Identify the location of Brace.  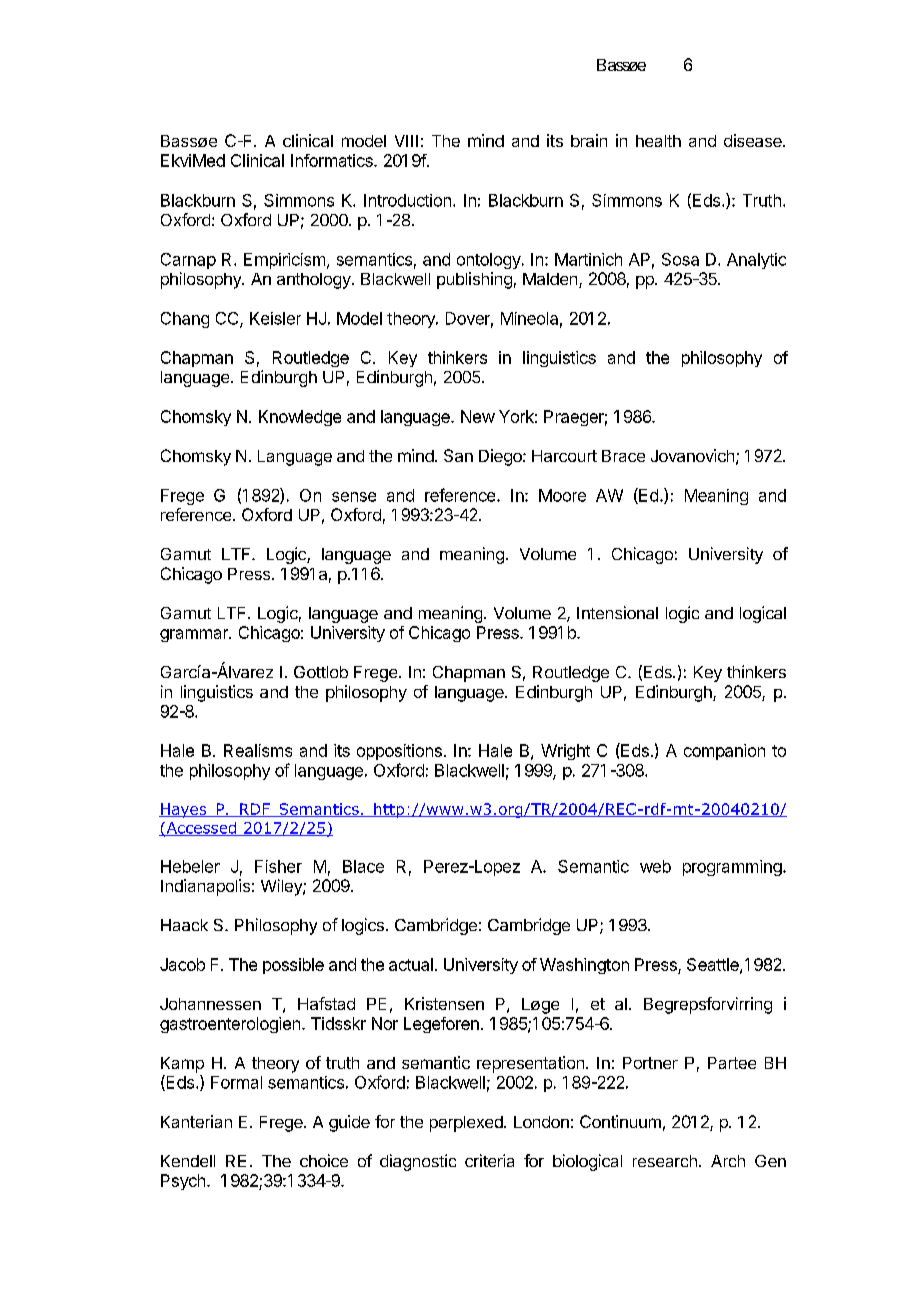
(623, 456).
